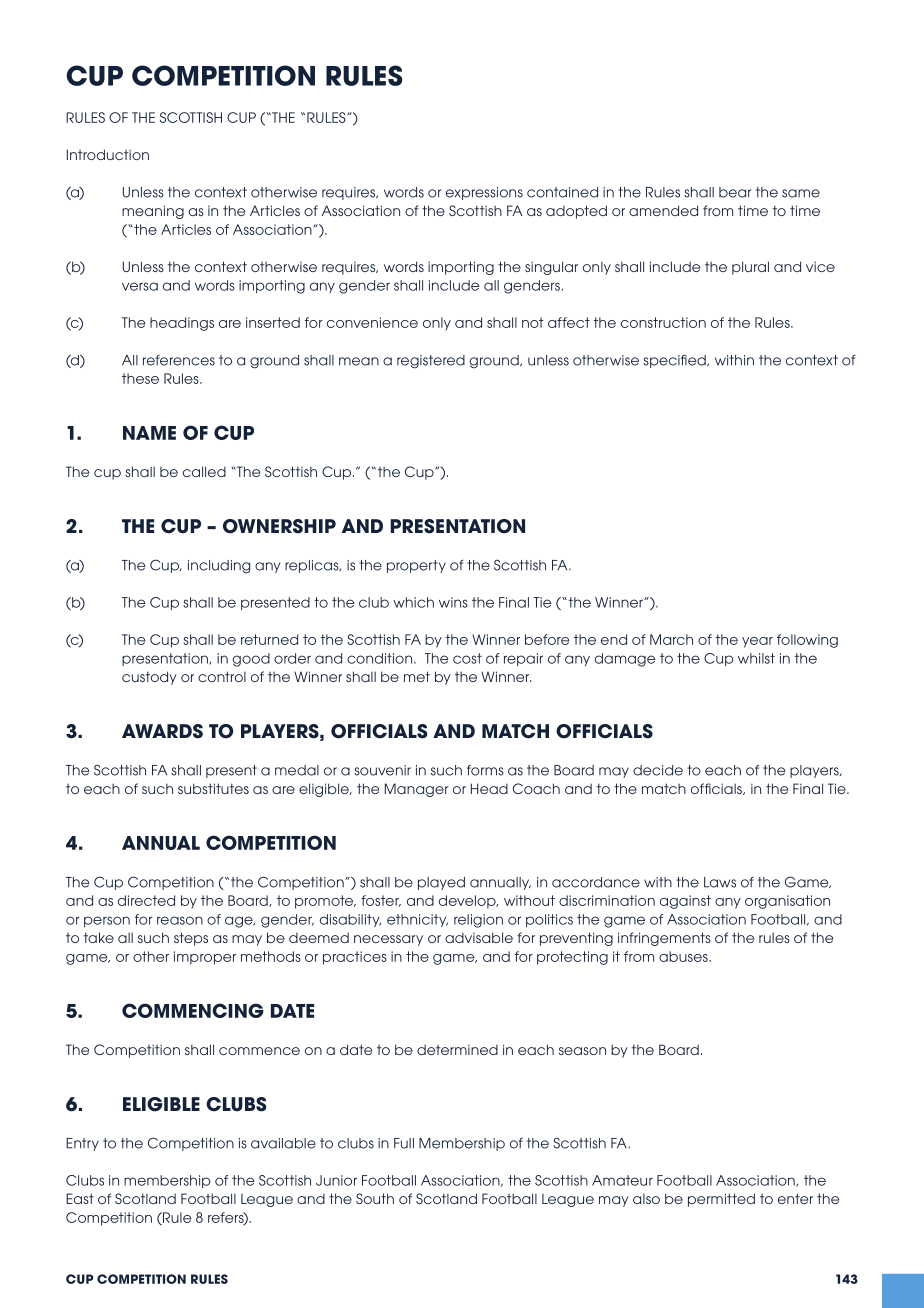  What do you see at coordinates (82, 1144) in the document?
I see `Entry` at bounding box center [82, 1144].
